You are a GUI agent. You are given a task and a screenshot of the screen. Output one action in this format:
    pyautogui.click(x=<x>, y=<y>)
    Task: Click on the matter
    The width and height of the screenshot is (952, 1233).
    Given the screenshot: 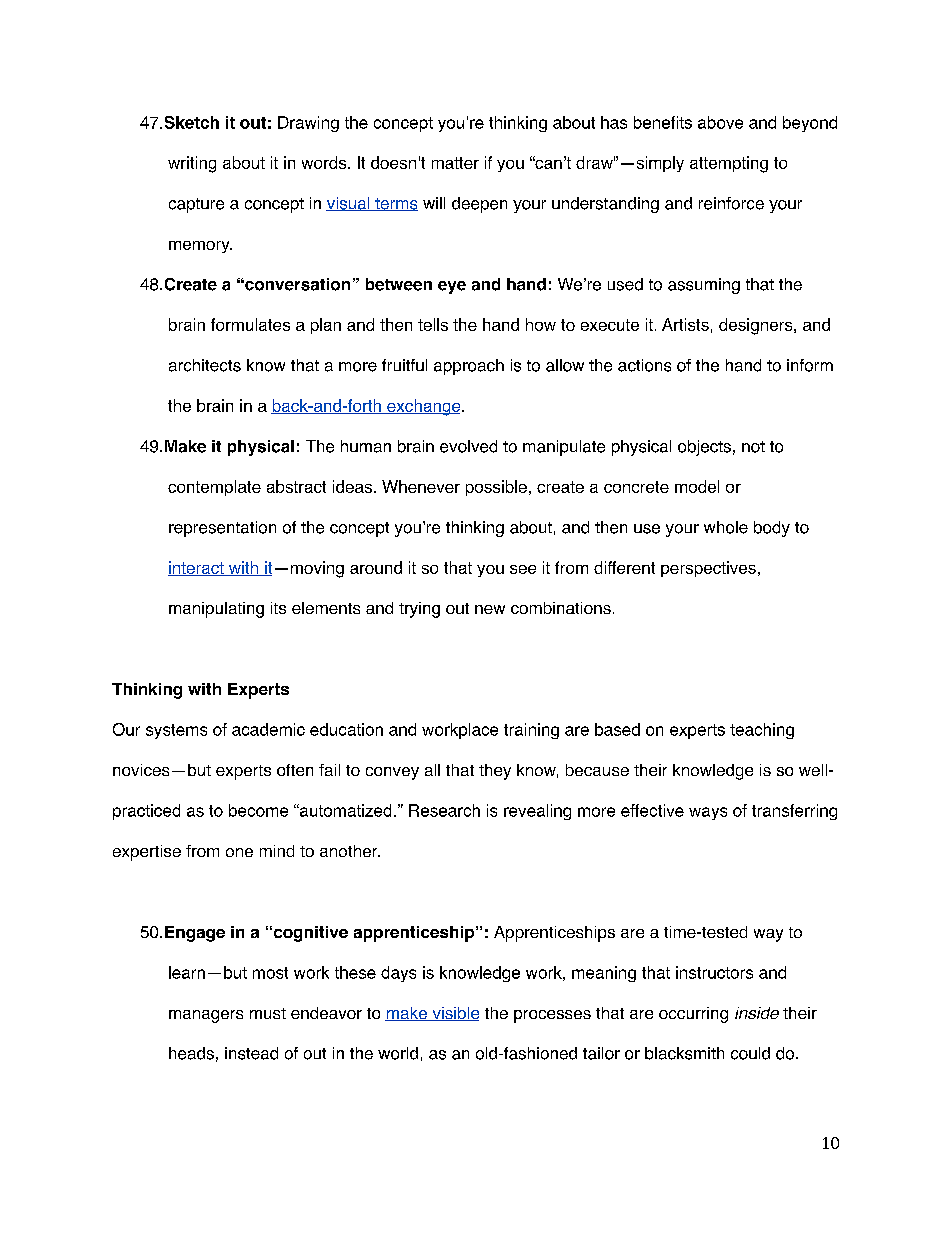 What is the action you would take?
    pyautogui.click(x=455, y=163)
